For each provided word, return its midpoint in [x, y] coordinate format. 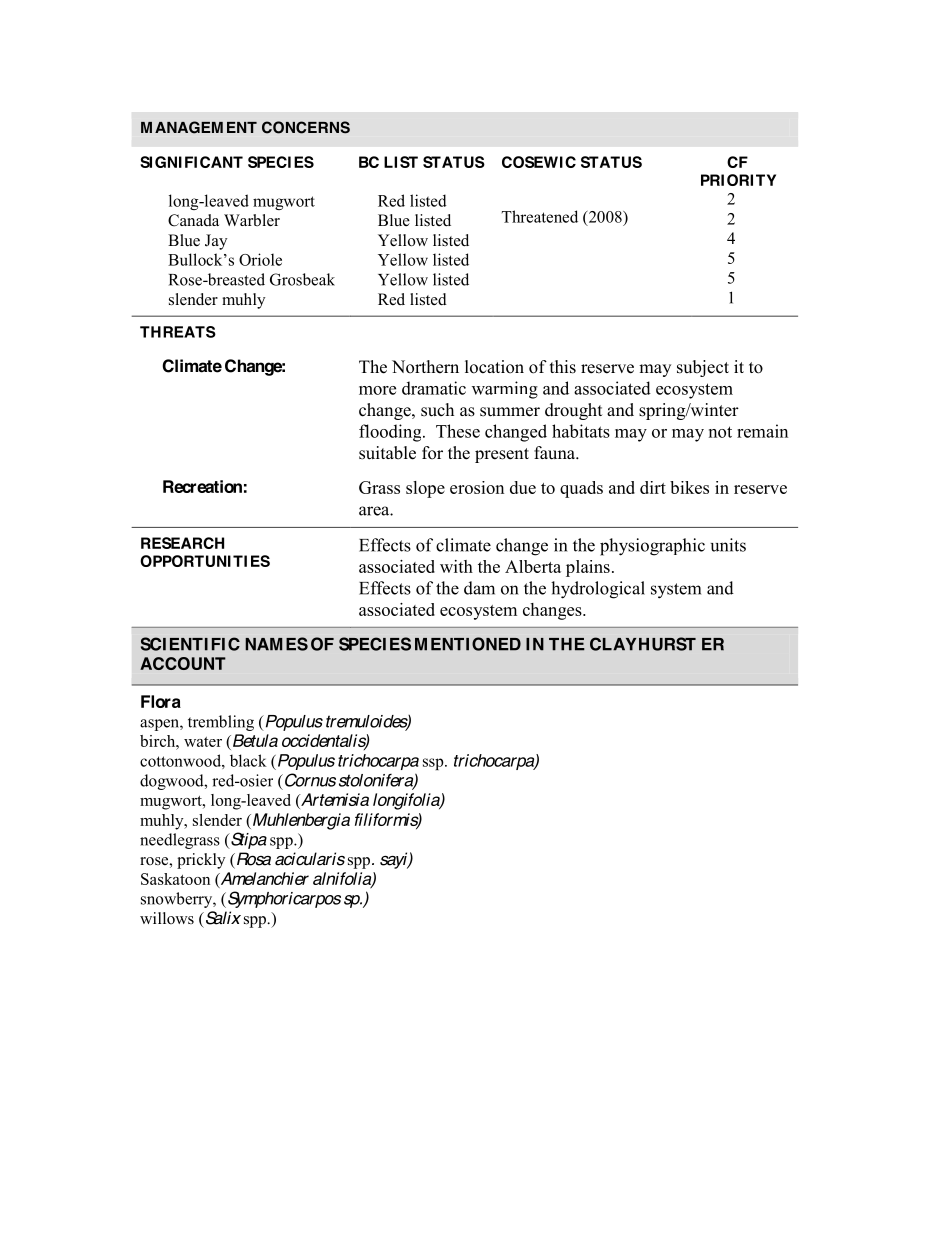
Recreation [202, 486]
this [563, 367]
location [494, 367]
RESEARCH [182, 543]
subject [703, 368]
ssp [434, 764]
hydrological [598, 590]
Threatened [540, 216]
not [720, 432]
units [728, 545]
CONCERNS [306, 127]
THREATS [178, 332]
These [458, 431]
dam [479, 588]
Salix [222, 918]
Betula [255, 740]
